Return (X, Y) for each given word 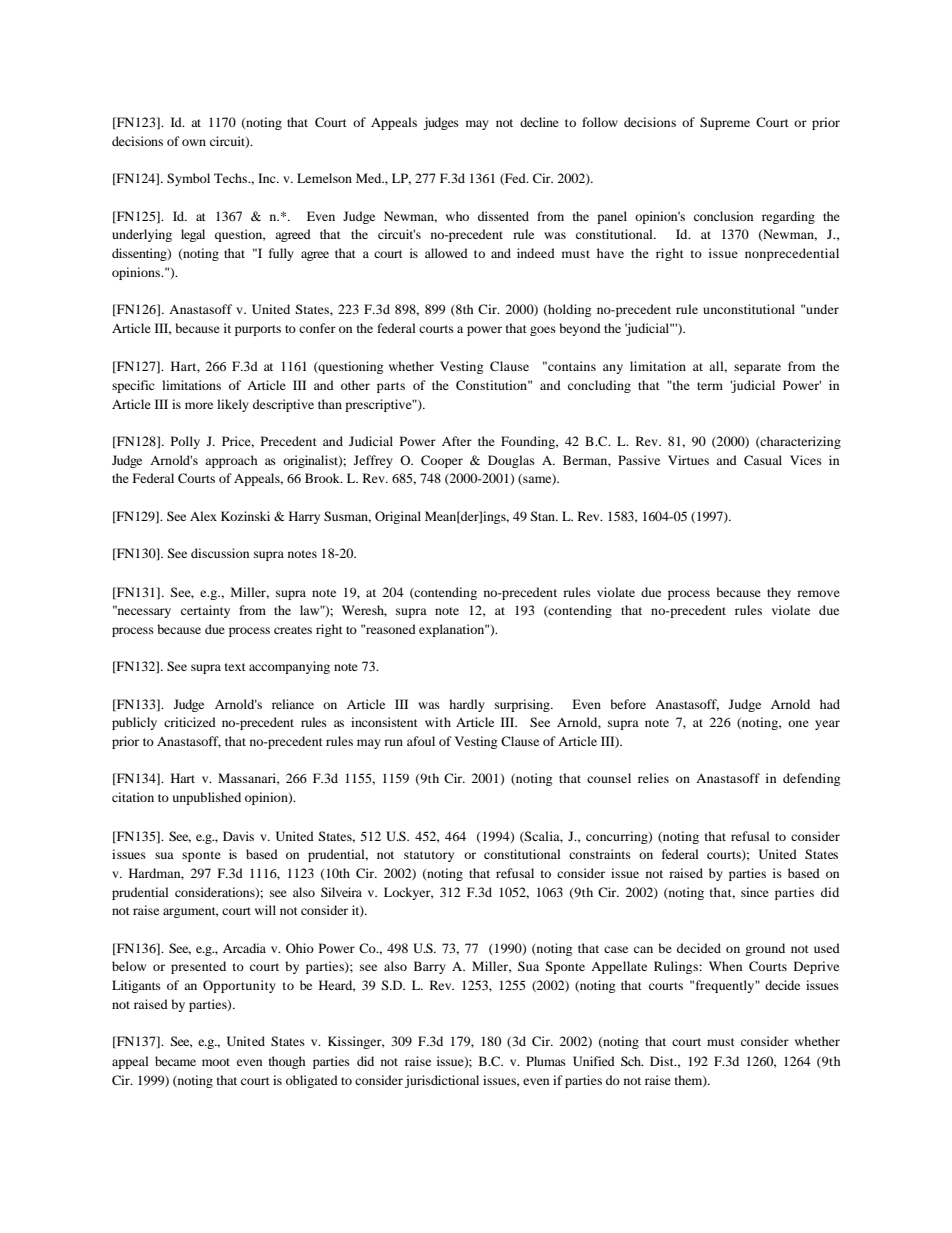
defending (811, 779)
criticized (190, 722)
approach (231, 461)
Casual (763, 460)
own (194, 142)
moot (216, 1062)
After (457, 441)
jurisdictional (442, 1081)
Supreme (725, 123)
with (438, 722)
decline (539, 122)
